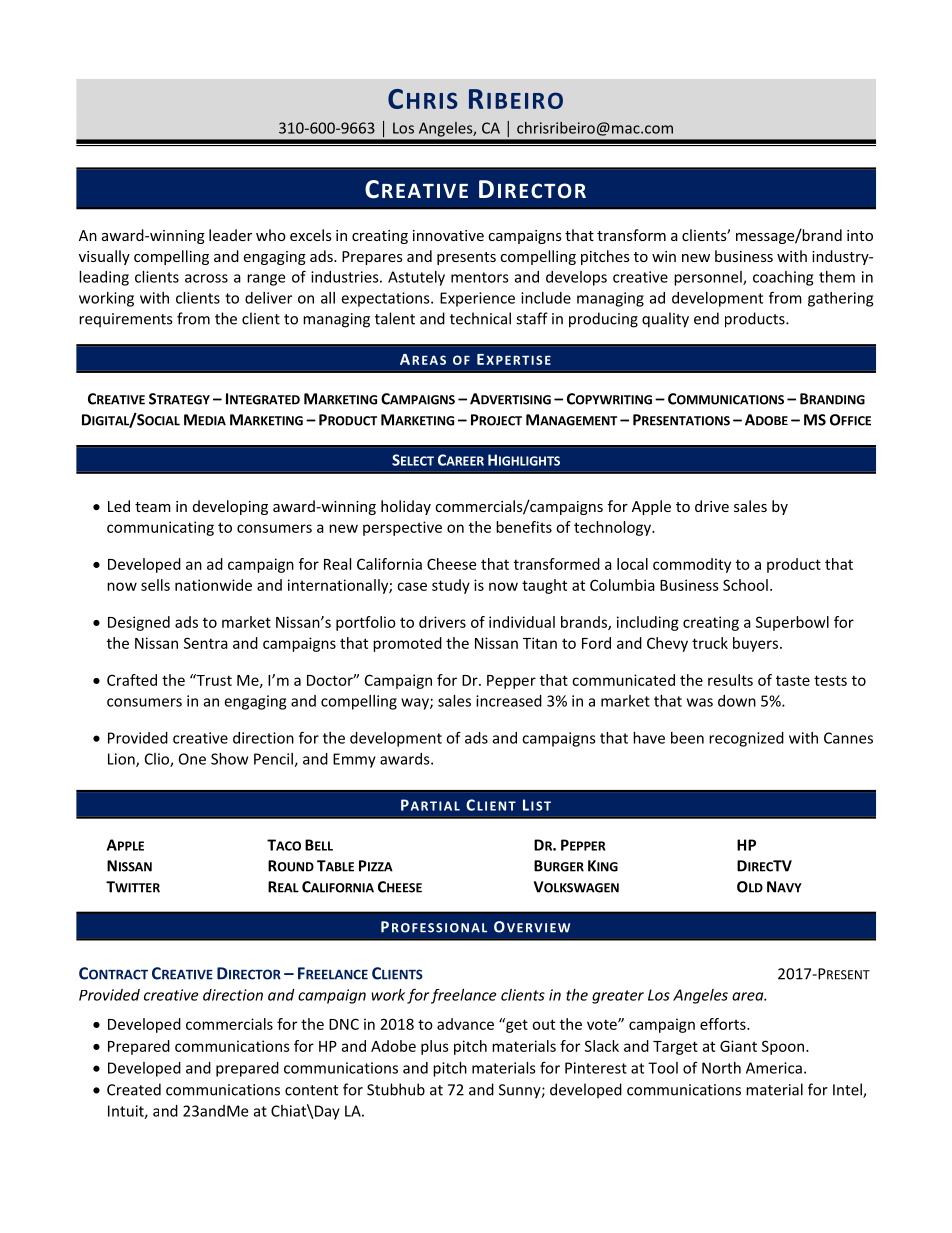  What do you see at coordinates (746, 739) in the screenshot?
I see `recognized` at bounding box center [746, 739].
